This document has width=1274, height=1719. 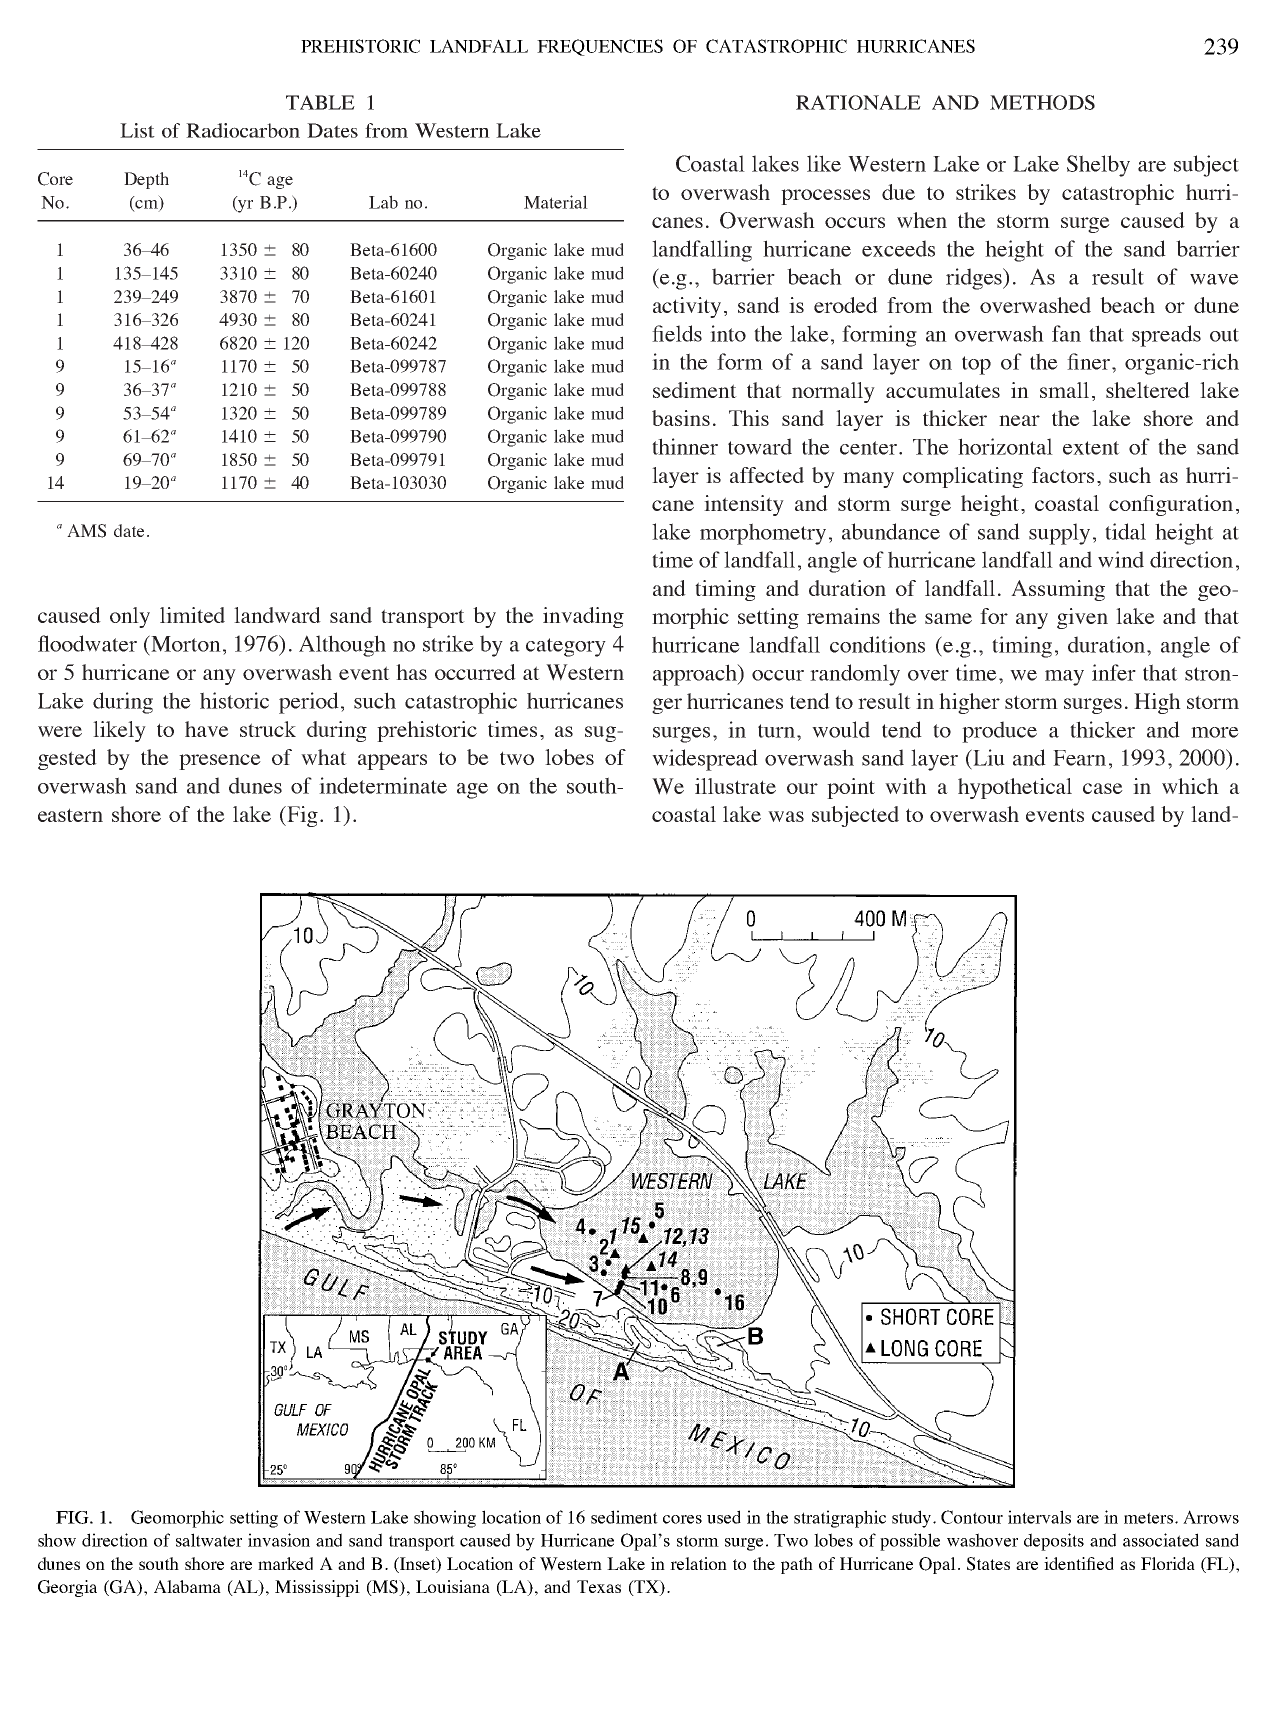 I want to click on METHODS, so click(x=1042, y=102).
